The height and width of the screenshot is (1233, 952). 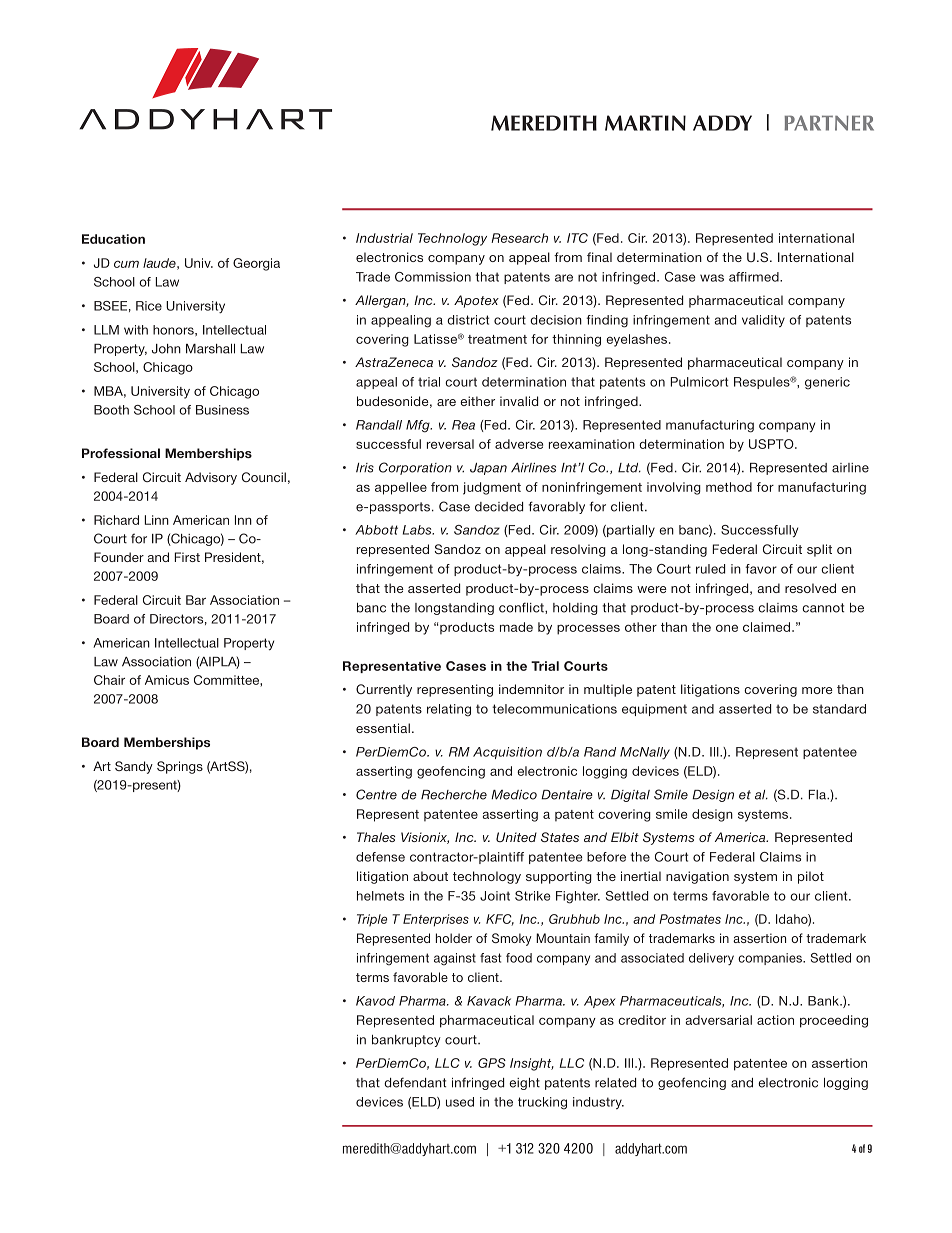 What do you see at coordinates (375, 1001) in the screenshot?
I see `Kavod` at bounding box center [375, 1001].
